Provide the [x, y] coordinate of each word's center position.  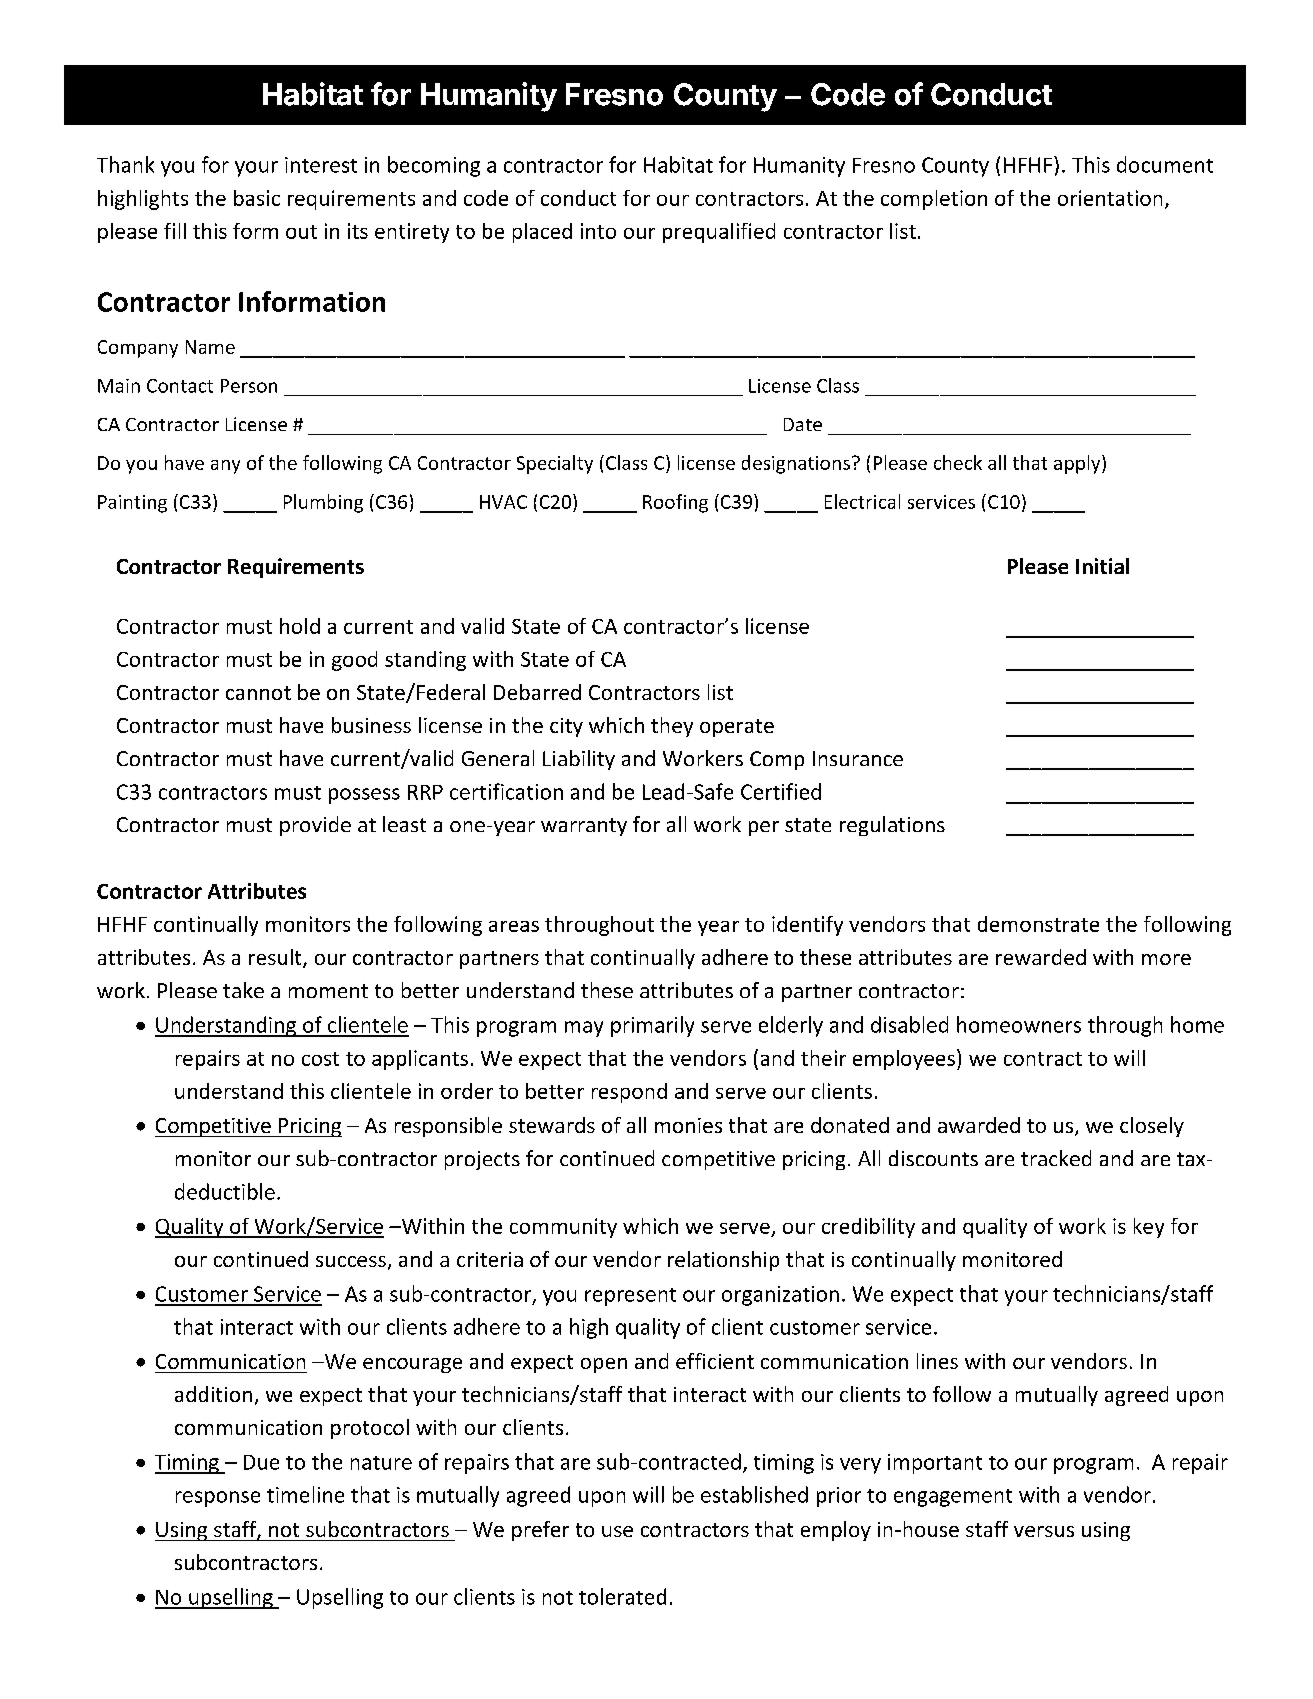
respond [629, 1093]
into [598, 231]
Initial [1102, 566]
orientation [1110, 198]
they [672, 727]
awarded [979, 1125]
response [218, 1499]
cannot [258, 693]
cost [320, 1059]
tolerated [622, 1596]
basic [257, 198]
